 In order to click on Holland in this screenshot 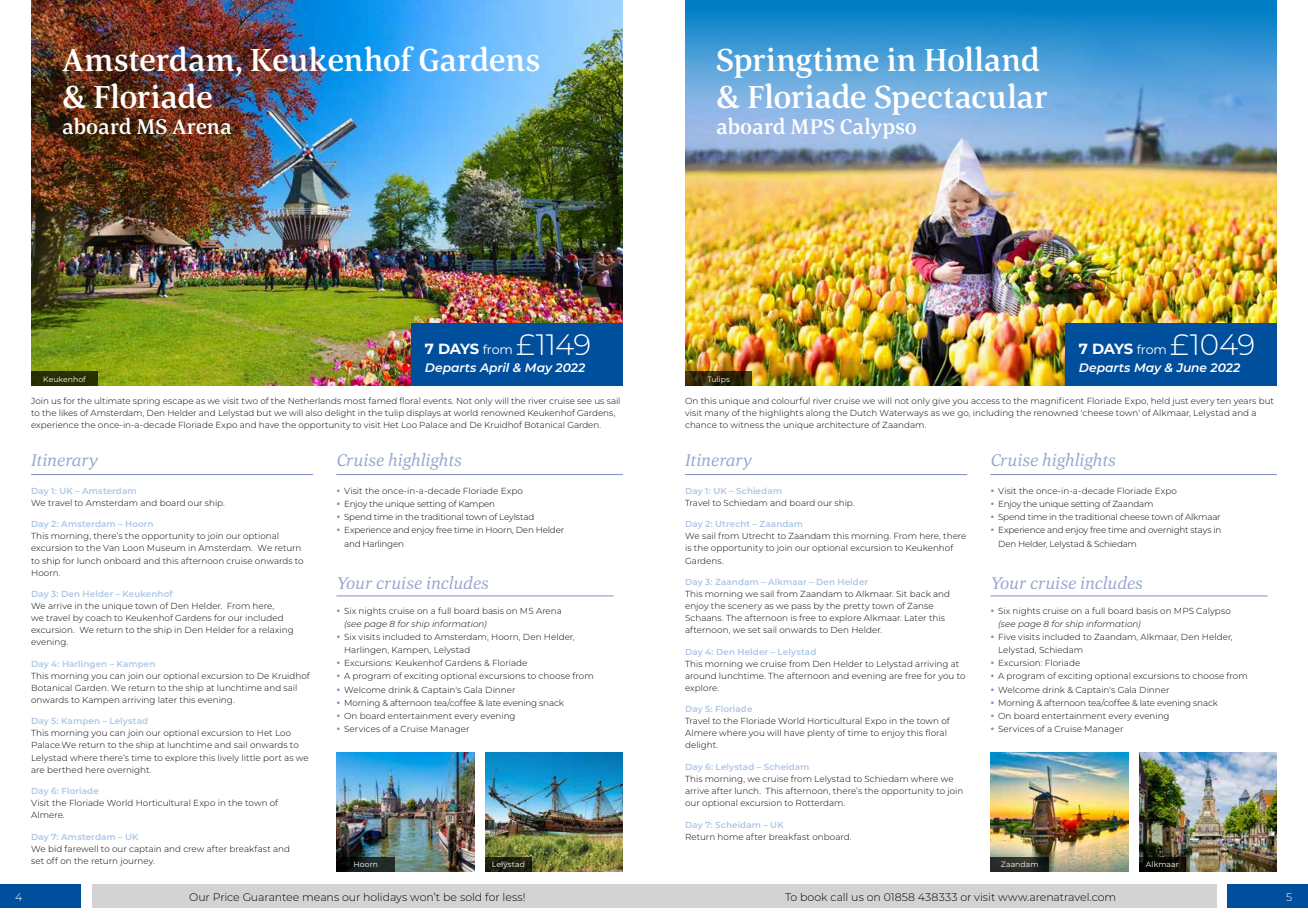, I will do `click(982, 59)`.
